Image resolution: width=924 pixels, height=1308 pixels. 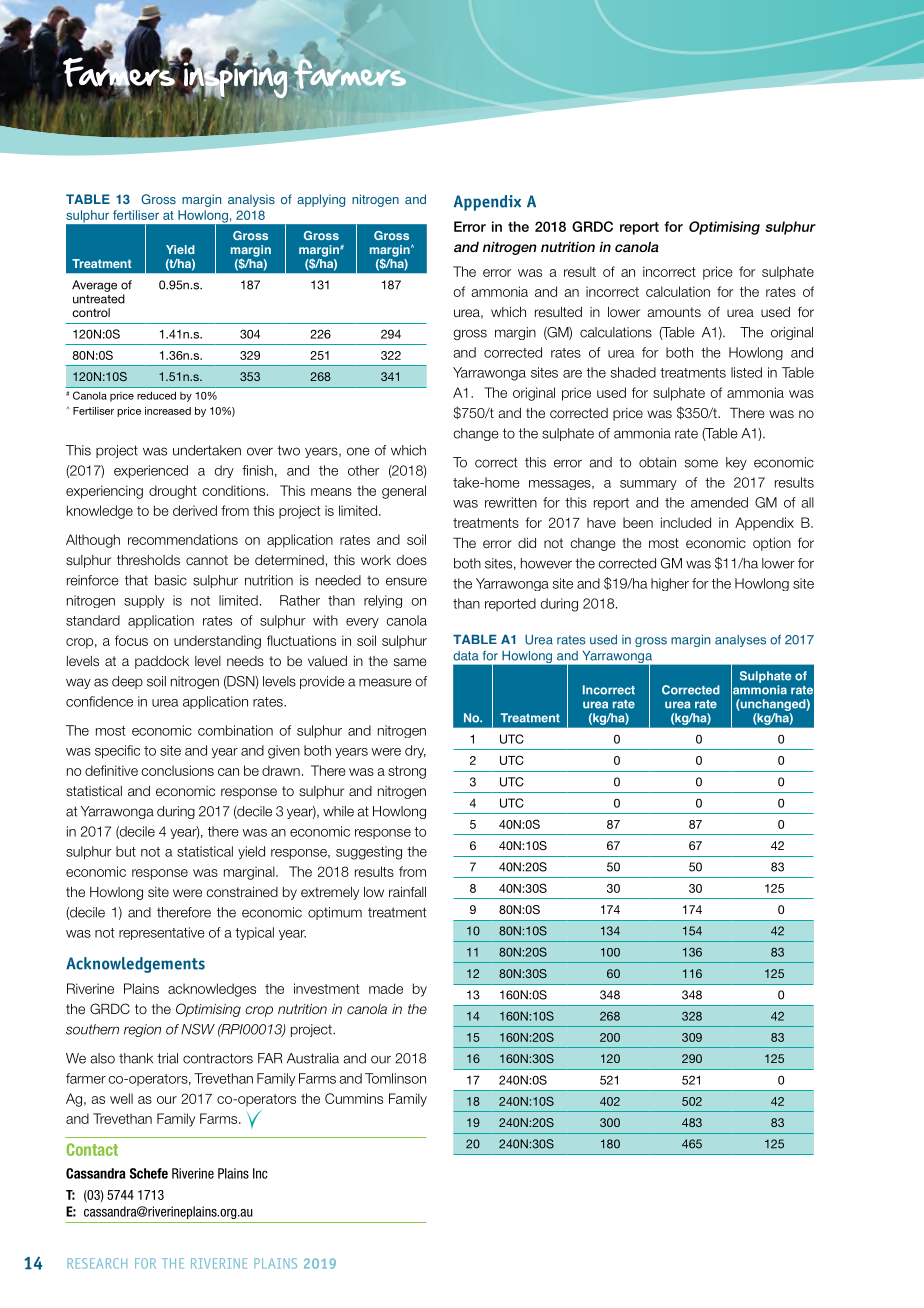 What do you see at coordinates (354, 1098) in the document?
I see `Cummins` at bounding box center [354, 1098].
